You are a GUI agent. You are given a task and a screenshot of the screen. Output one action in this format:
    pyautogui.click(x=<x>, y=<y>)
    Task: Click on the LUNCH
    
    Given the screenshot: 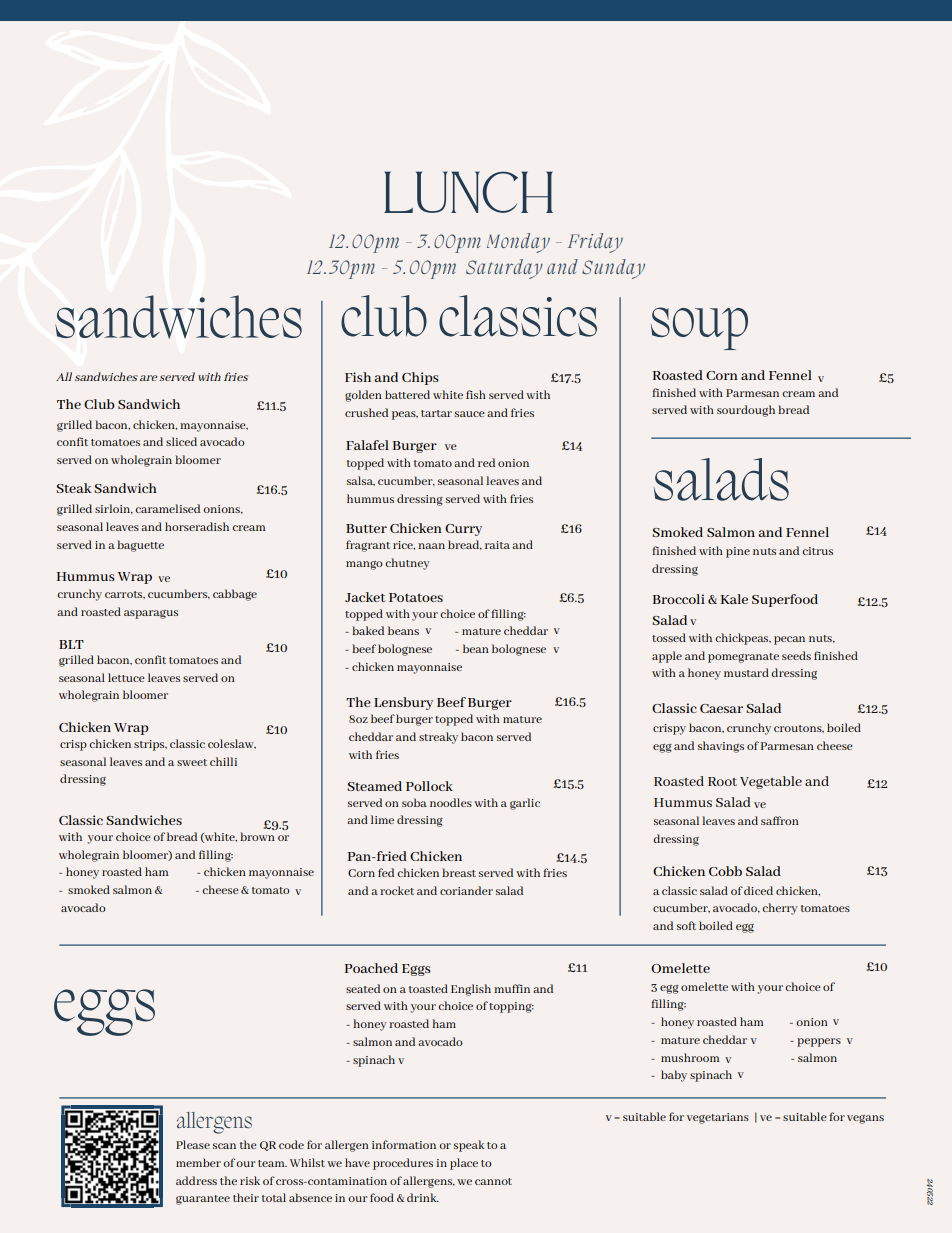 What is the action you would take?
    pyautogui.click(x=468, y=192)
